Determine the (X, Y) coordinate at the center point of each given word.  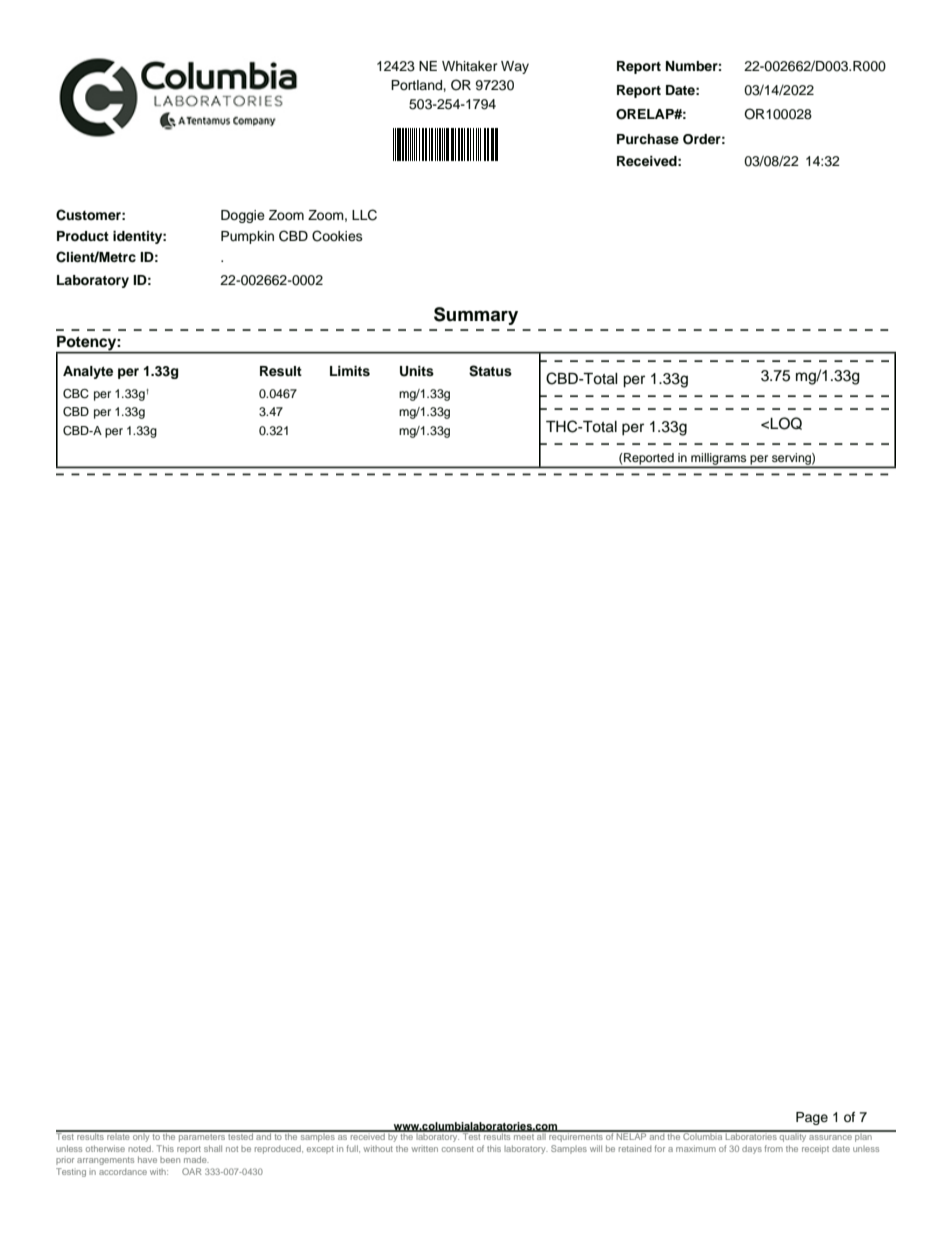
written (424, 1149)
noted (140, 1148)
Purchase (648, 139)
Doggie (243, 216)
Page (812, 1118)
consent (458, 1149)
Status (490, 371)
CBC (76, 394)
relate (118, 1135)
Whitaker (470, 66)
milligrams (719, 460)
